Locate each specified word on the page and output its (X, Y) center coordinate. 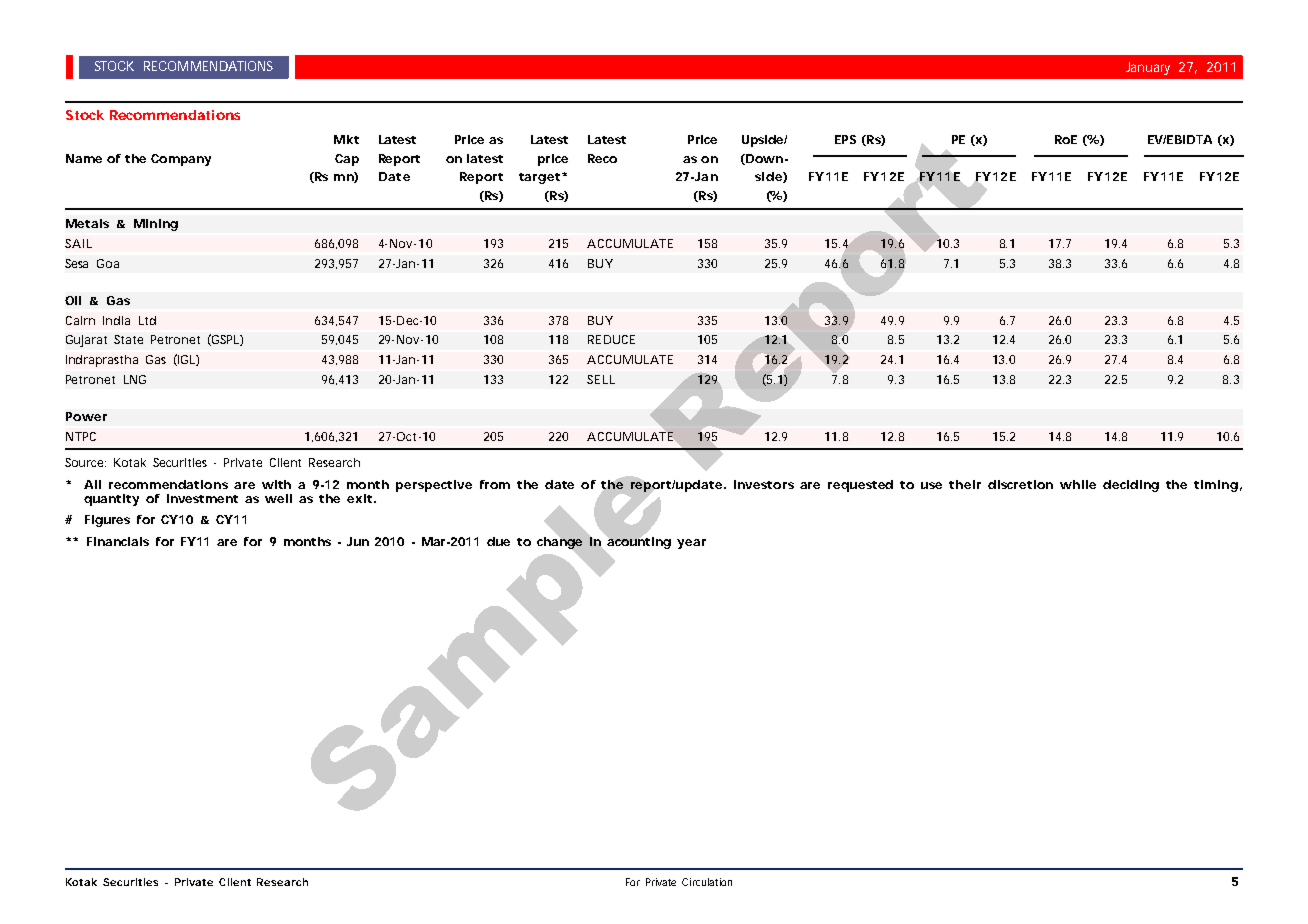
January (1148, 68)
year (691, 544)
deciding (1131, 486)
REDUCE (611, 339)
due (498, 541)
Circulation (707, 882)
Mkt (346, 139)
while (1078, 484)
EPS (845, 139)
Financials (118, 541)
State (128, 339)
